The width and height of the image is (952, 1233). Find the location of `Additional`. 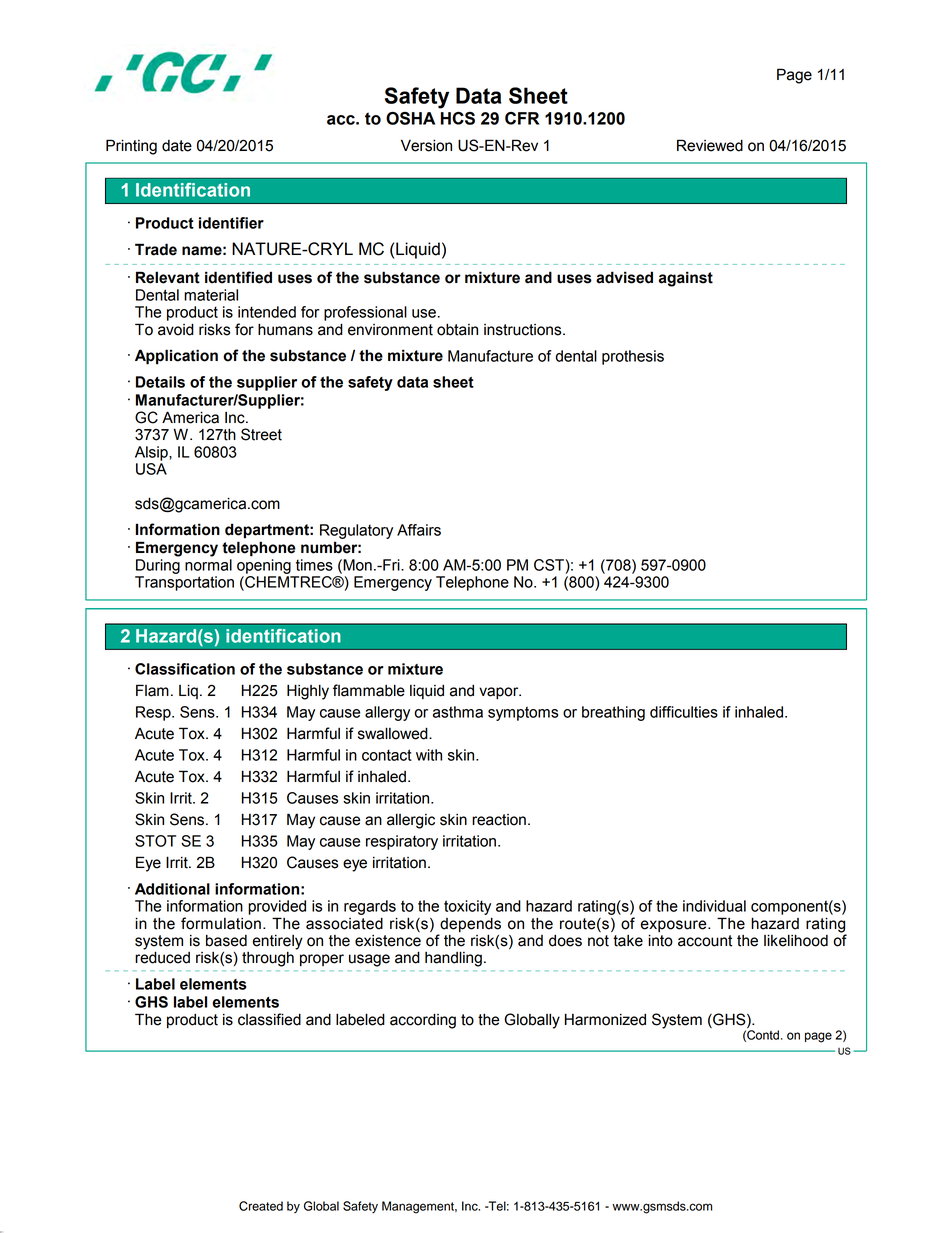

Additional is located at coordinates (172, 889).
